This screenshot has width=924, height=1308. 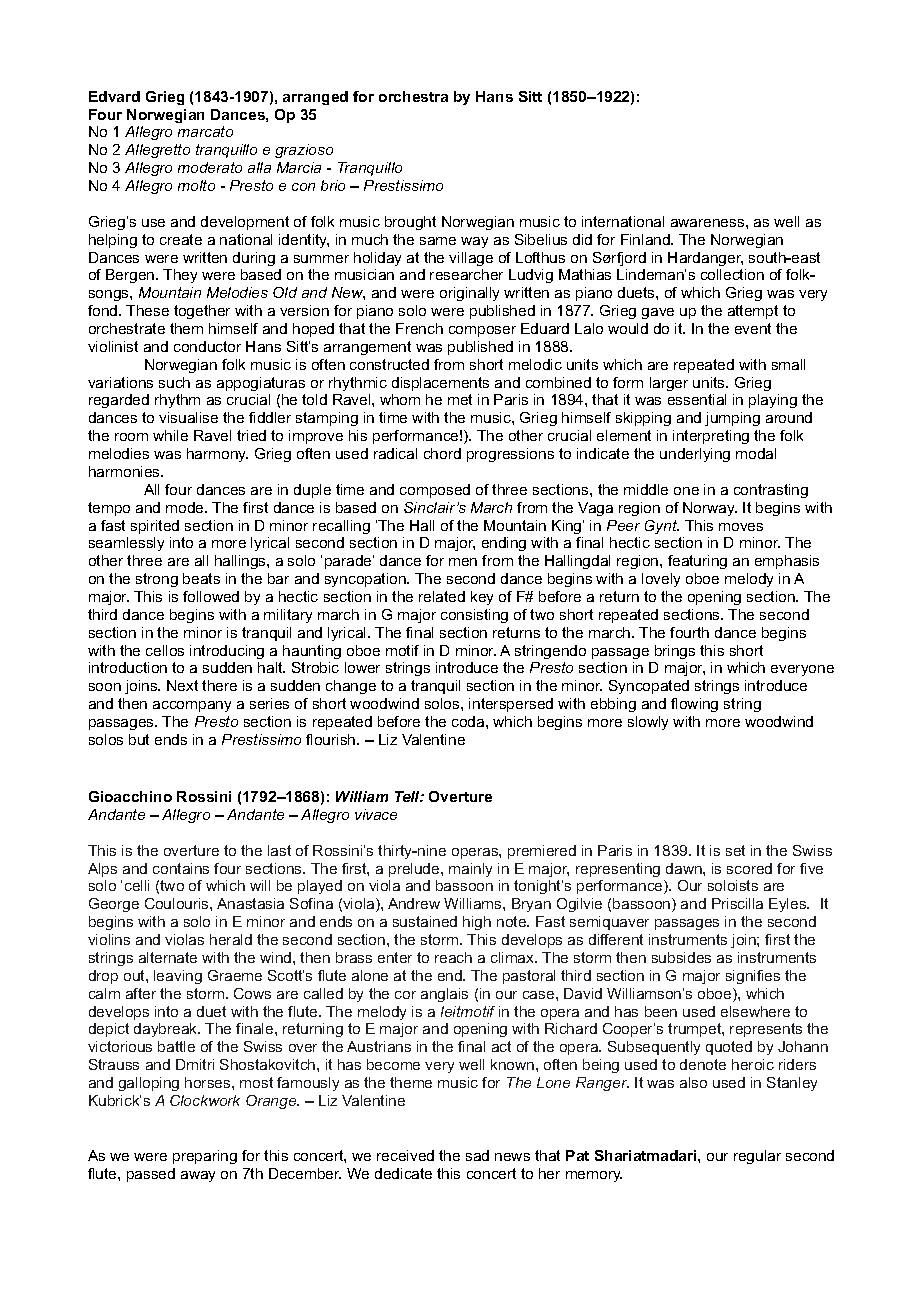 I want to click on such, so click(x=174, y=382).
